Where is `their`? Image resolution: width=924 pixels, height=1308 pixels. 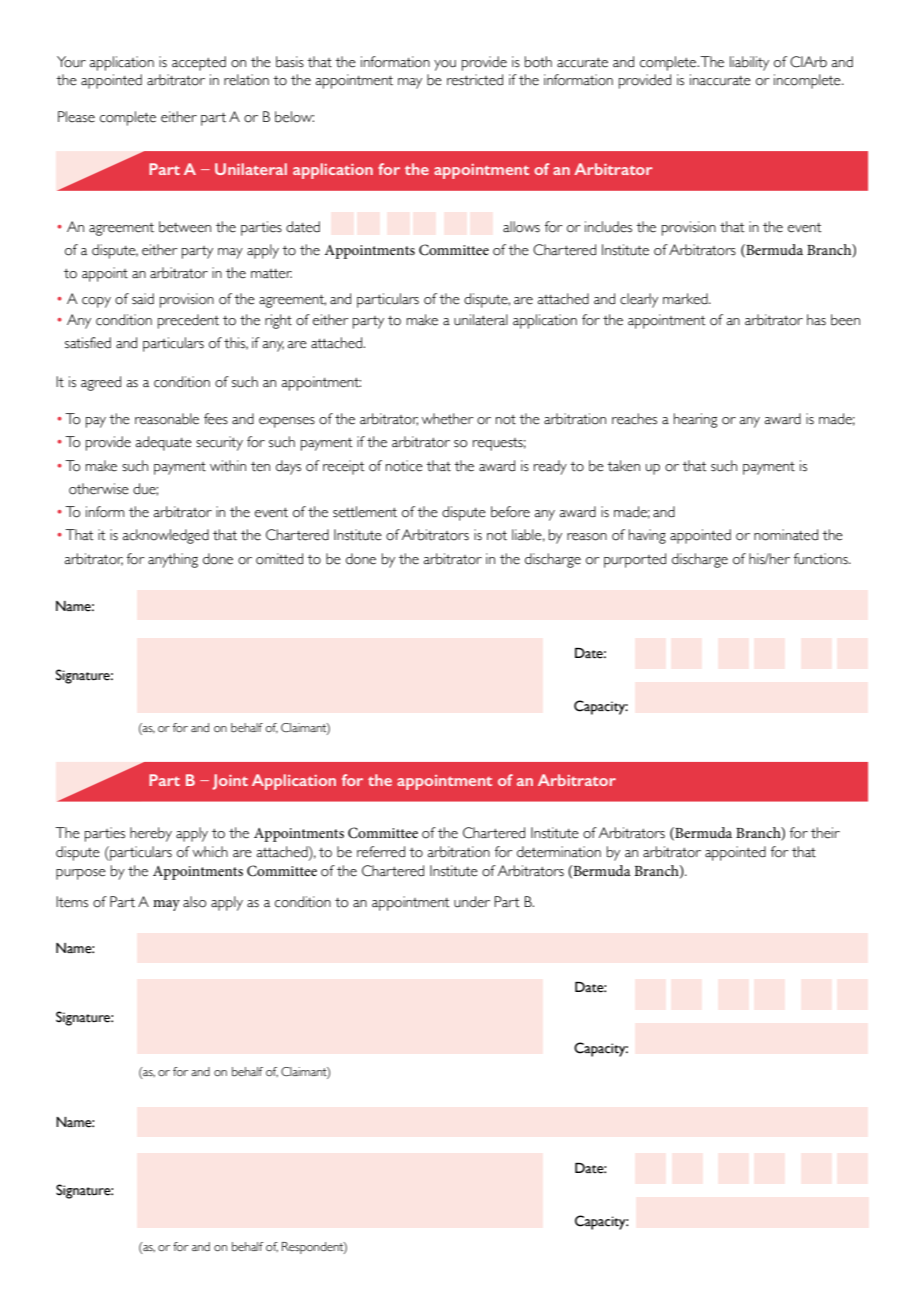 their is located at coordinates (825, 833).
